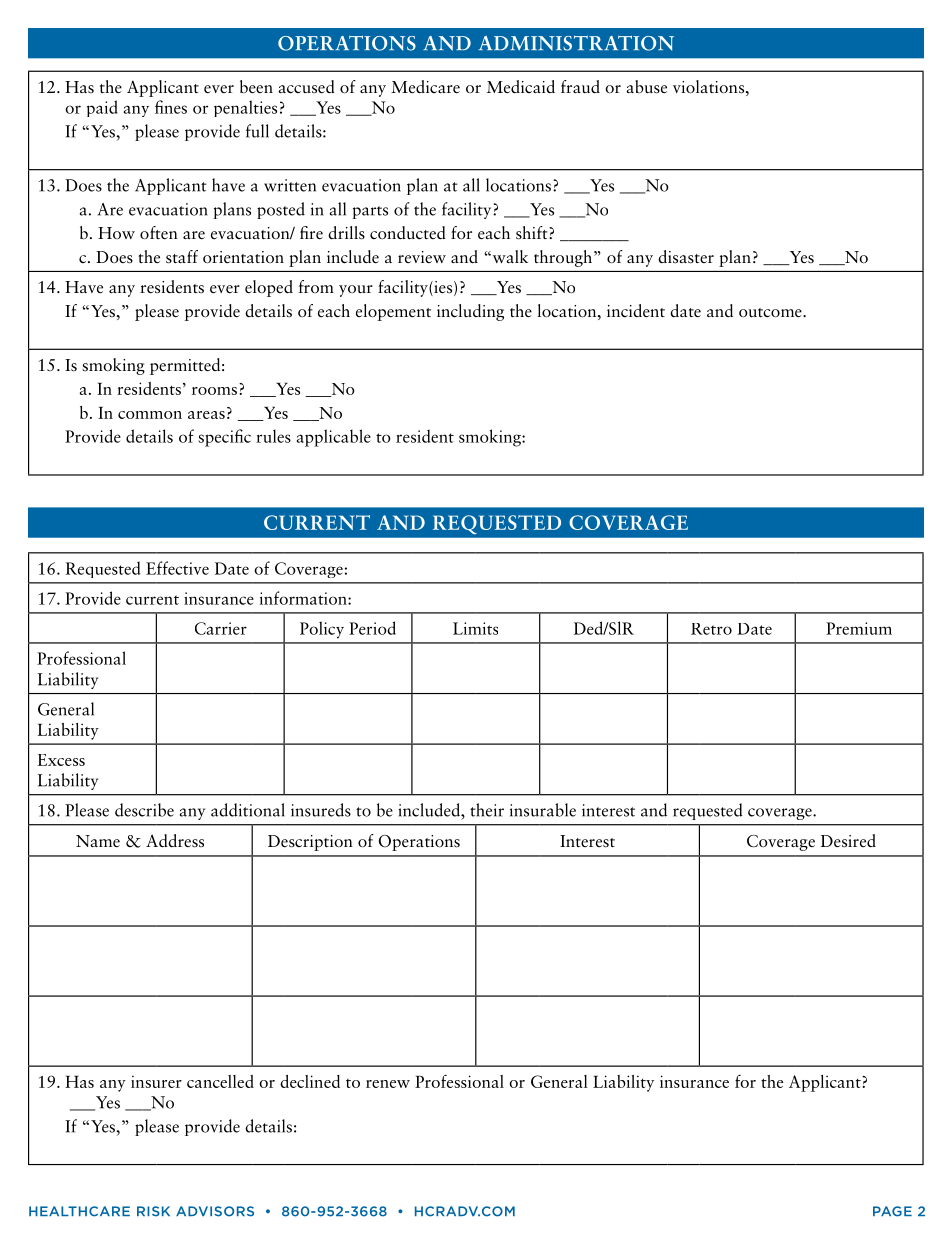 The height and width of the image is (1233, 952). What do you see at coordinates (487, 810) in the image?
I see `their` at bounding box center [487, 810].
